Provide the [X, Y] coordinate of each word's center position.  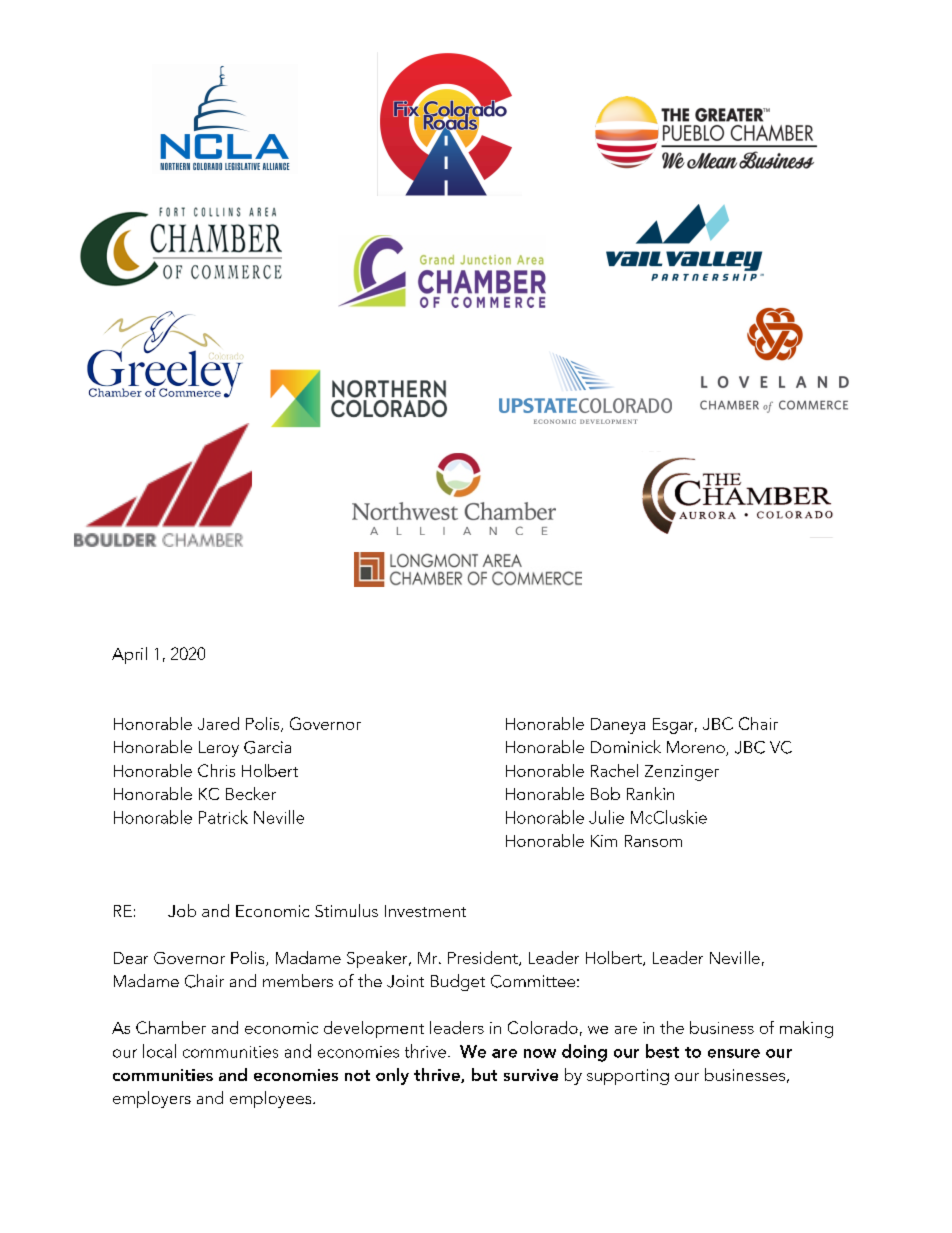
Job [182, 910]
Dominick [626, 746]
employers [152, 1099]
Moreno [697, 748]
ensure [734, 1053]
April [129, 655]
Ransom [653, 841]
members [298, 980]
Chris [216, 770]
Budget [458, 982]
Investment [425, 911]
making [806, 1029]
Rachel [614, 770]
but [484, 1074]
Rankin [650, 793]
